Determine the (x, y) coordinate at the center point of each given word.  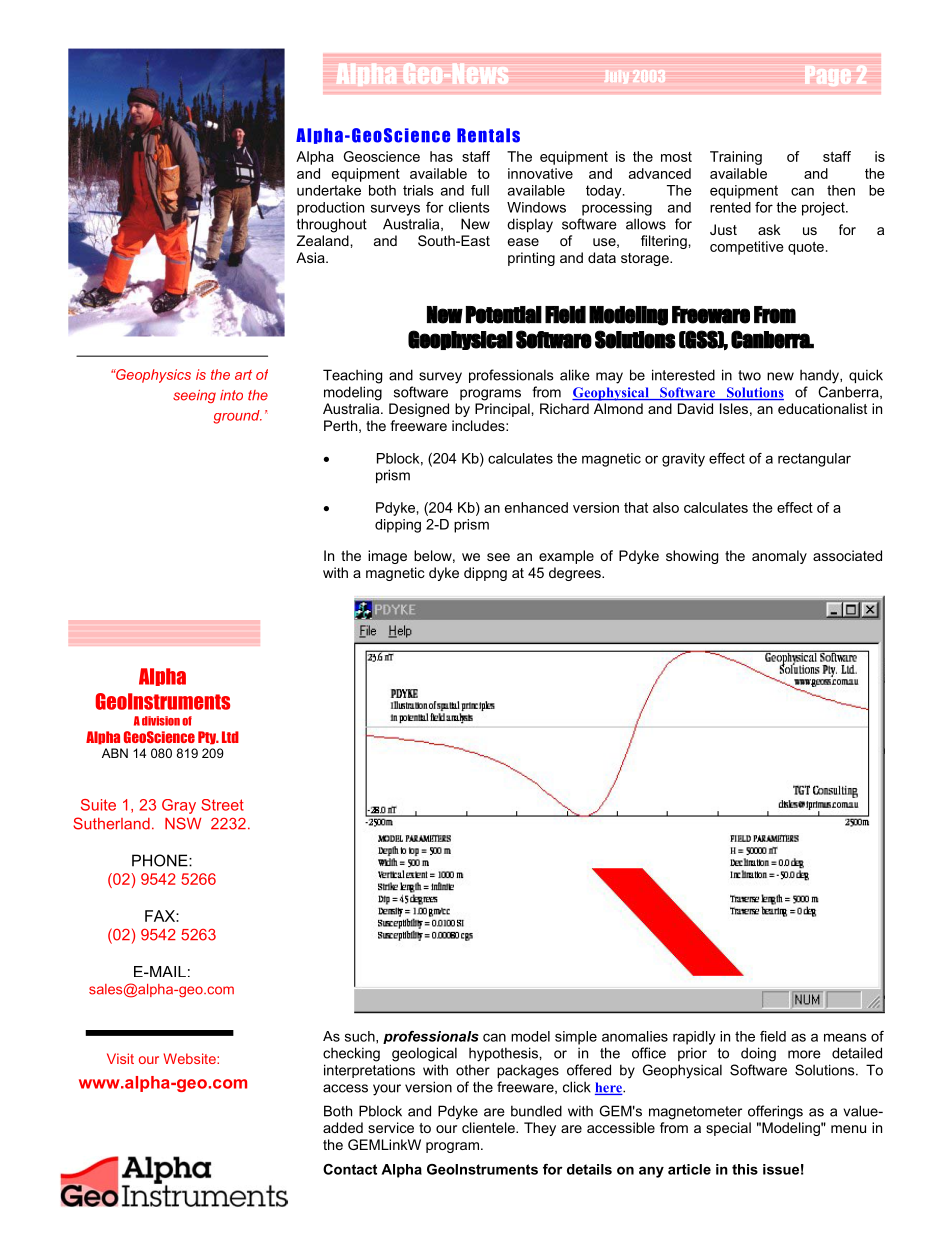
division (161, 721)
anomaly (779, 557)
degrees (576, 574)
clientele (489, 1127)
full (480, 190)
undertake (329, 190)
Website (190, 1058)
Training (736, 158)
